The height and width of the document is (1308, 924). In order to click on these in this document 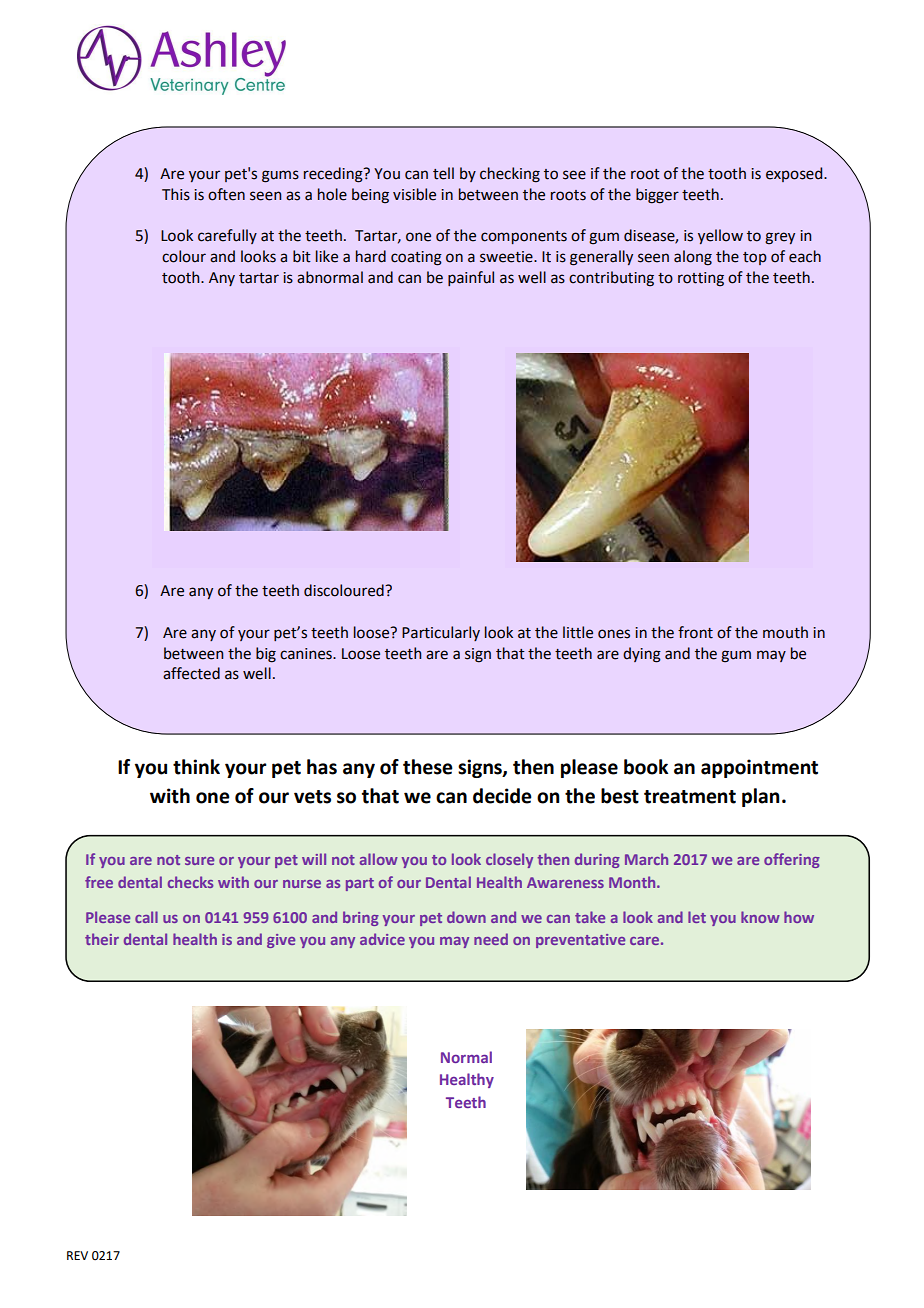, I will do `click(428, 767)`.
